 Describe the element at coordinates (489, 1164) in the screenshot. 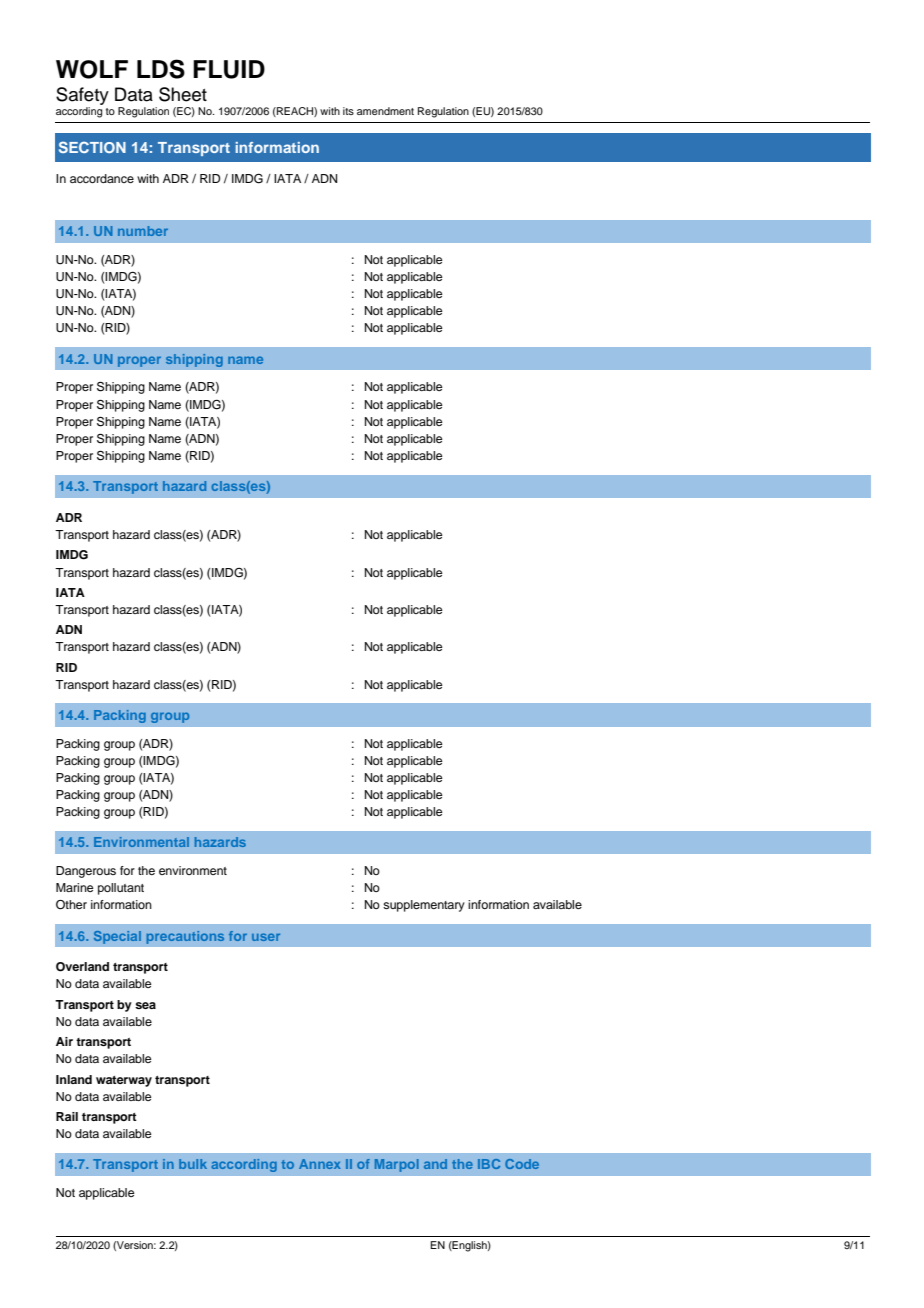

I see `IBC` at that location.
